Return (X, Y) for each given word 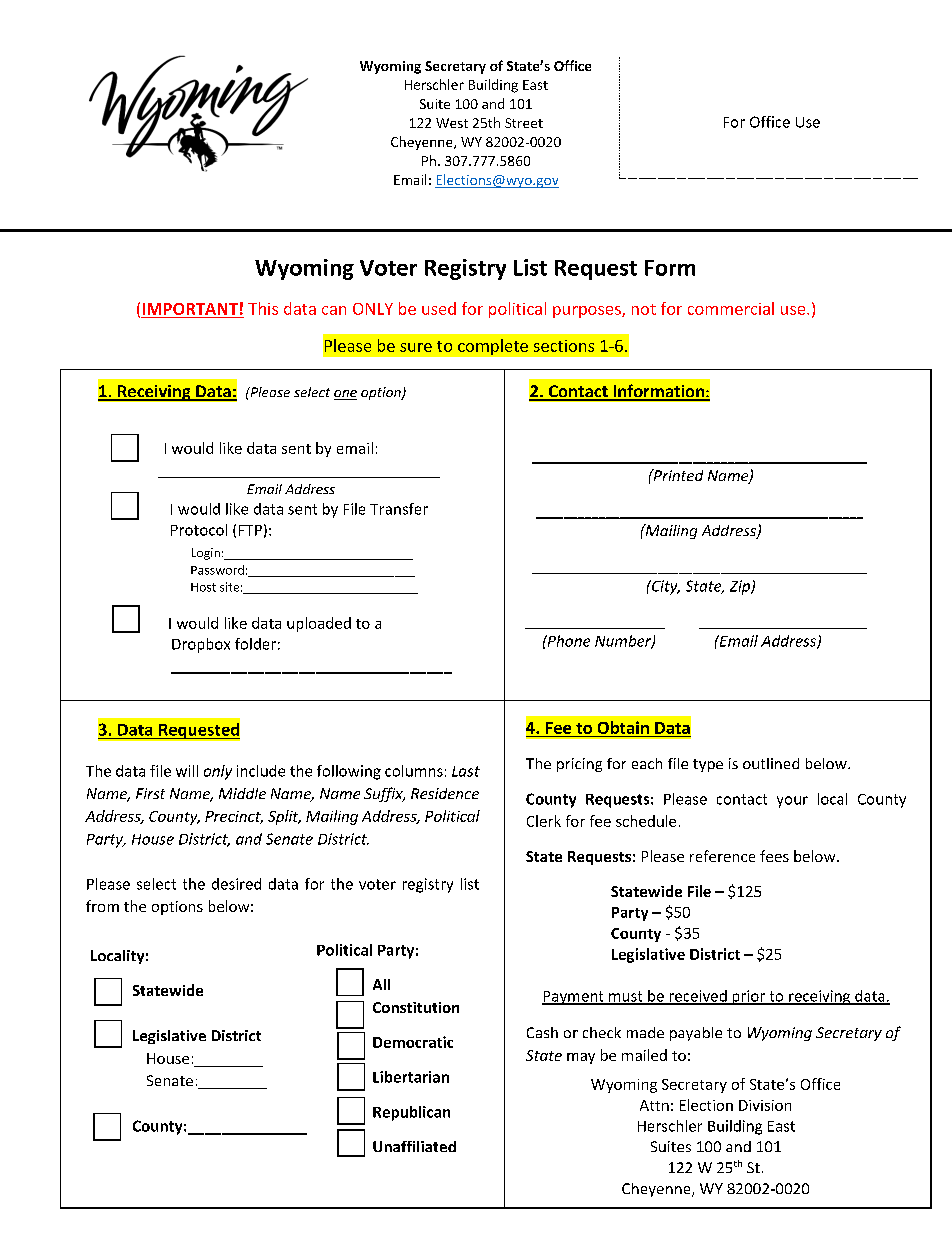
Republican (411, 1113)
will (187, 771)
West (452, 123)
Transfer (399, 509)
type (708, 765)
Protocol (199, 530)
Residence (445, 793)
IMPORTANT (190, 309)
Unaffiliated (414, 1146)
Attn (654, 1105)
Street (524, 123)
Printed (677, 475)
